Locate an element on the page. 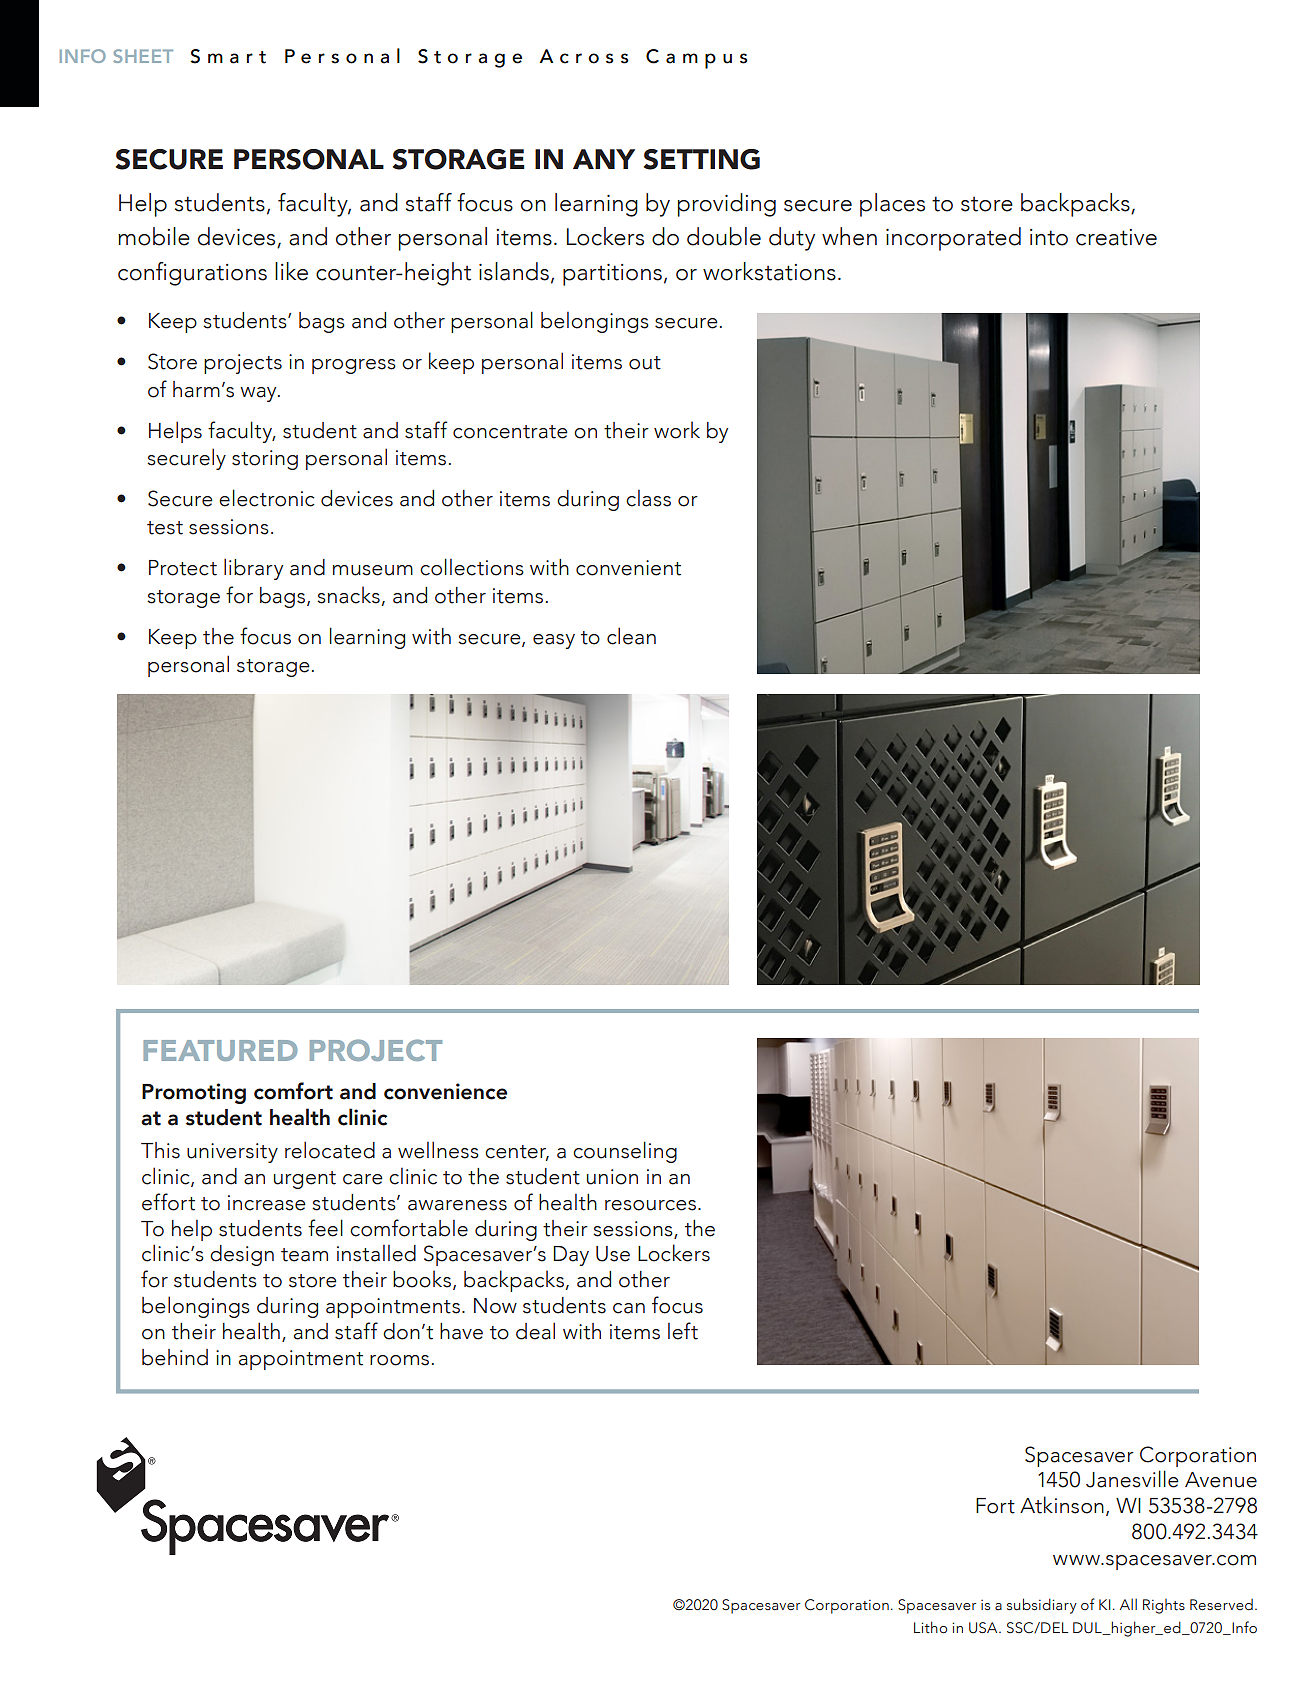 The height and width of the page is (1703, 1316). convenient is located at coordinates (628, 568).
